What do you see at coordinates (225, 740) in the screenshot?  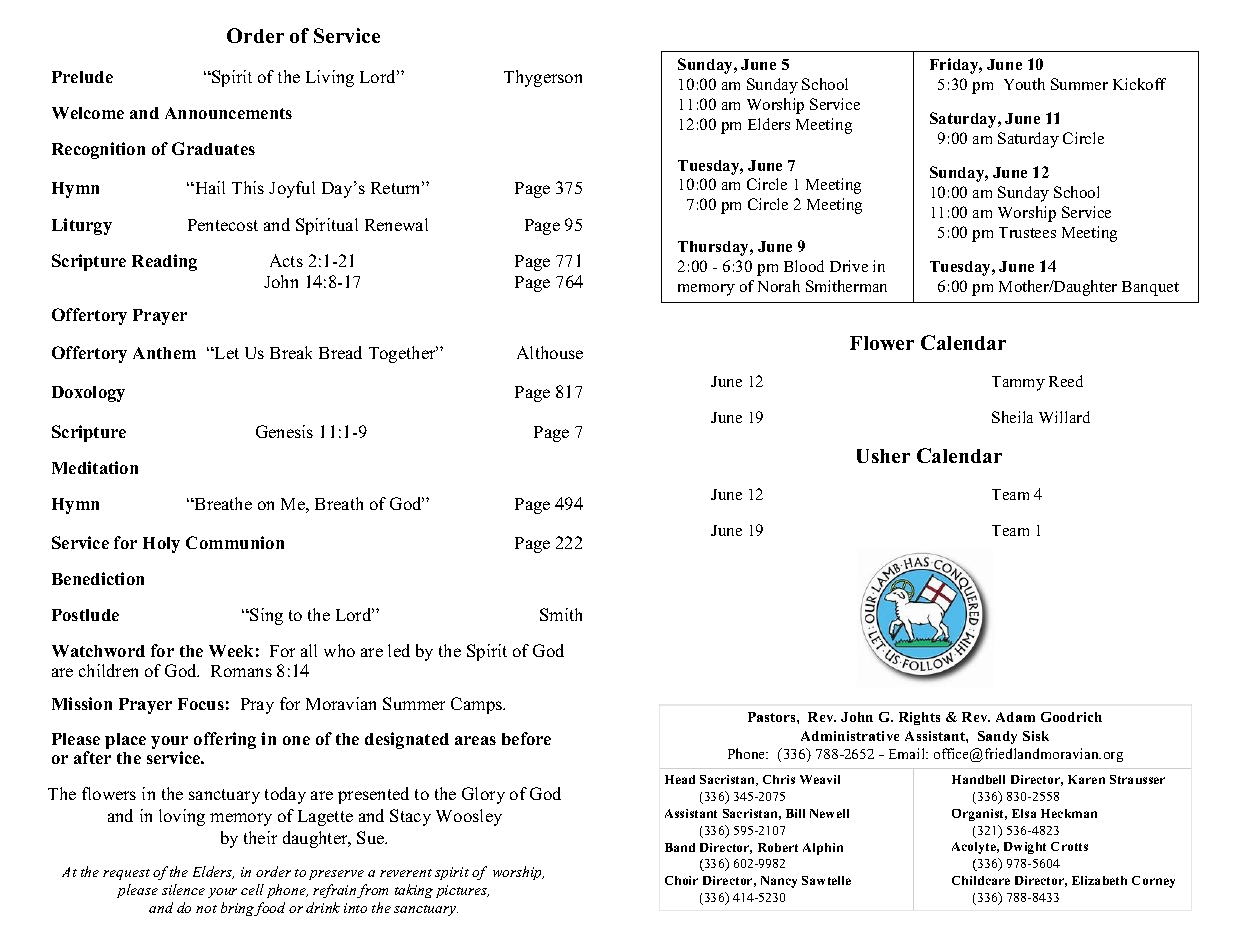 I see `offering` at bounding box center [225, 740].
